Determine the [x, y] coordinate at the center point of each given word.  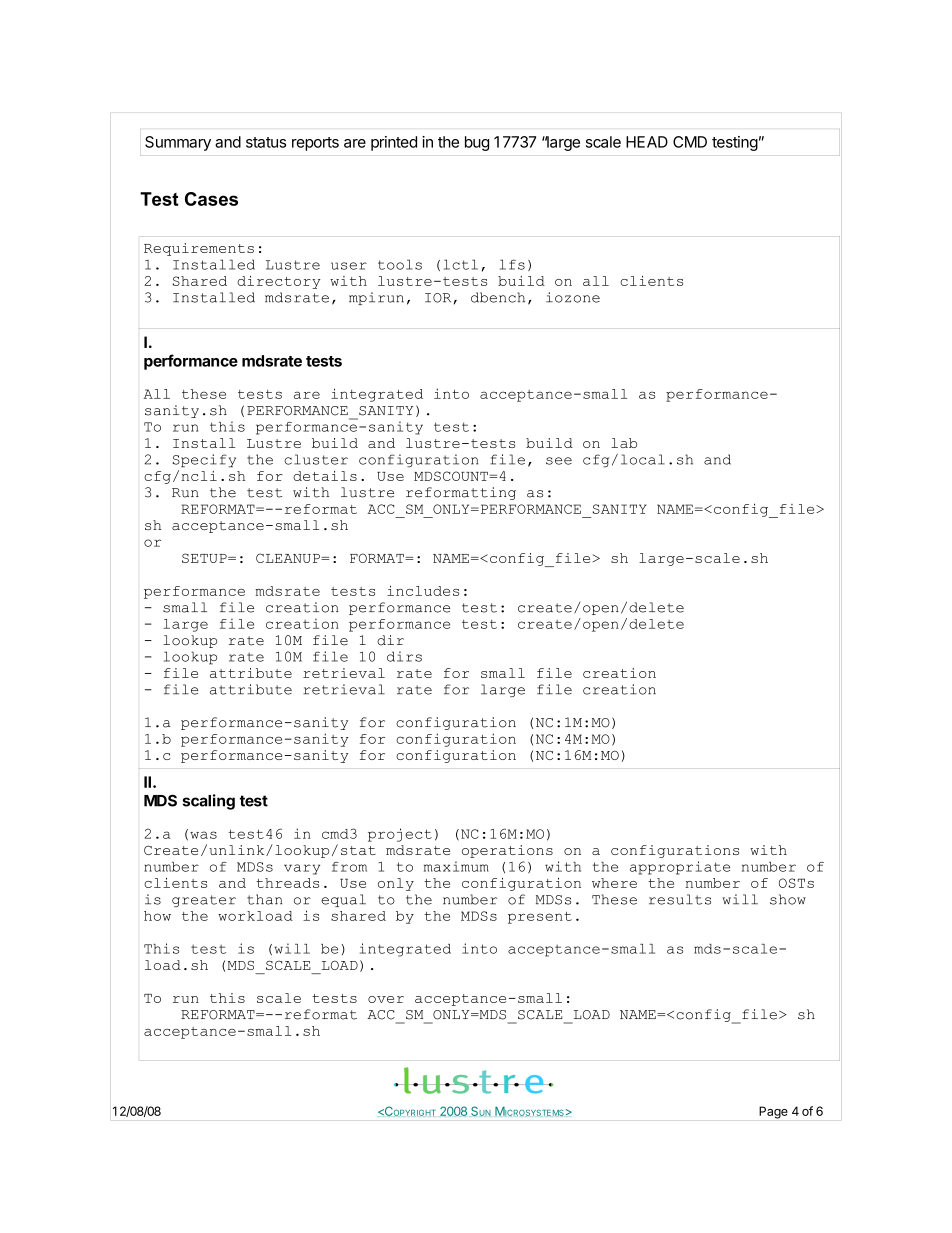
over [386, 999]
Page [773, 1112]
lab [624, 443]
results [680, 899]
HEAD [647, 142]
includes [423, 590]
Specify [204, 460]
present [540, 918]
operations [507, 851]
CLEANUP [289, 558]
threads [287, 883]
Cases [211, 199]
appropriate [680, 868]
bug [477, 143]
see [559, 461]
